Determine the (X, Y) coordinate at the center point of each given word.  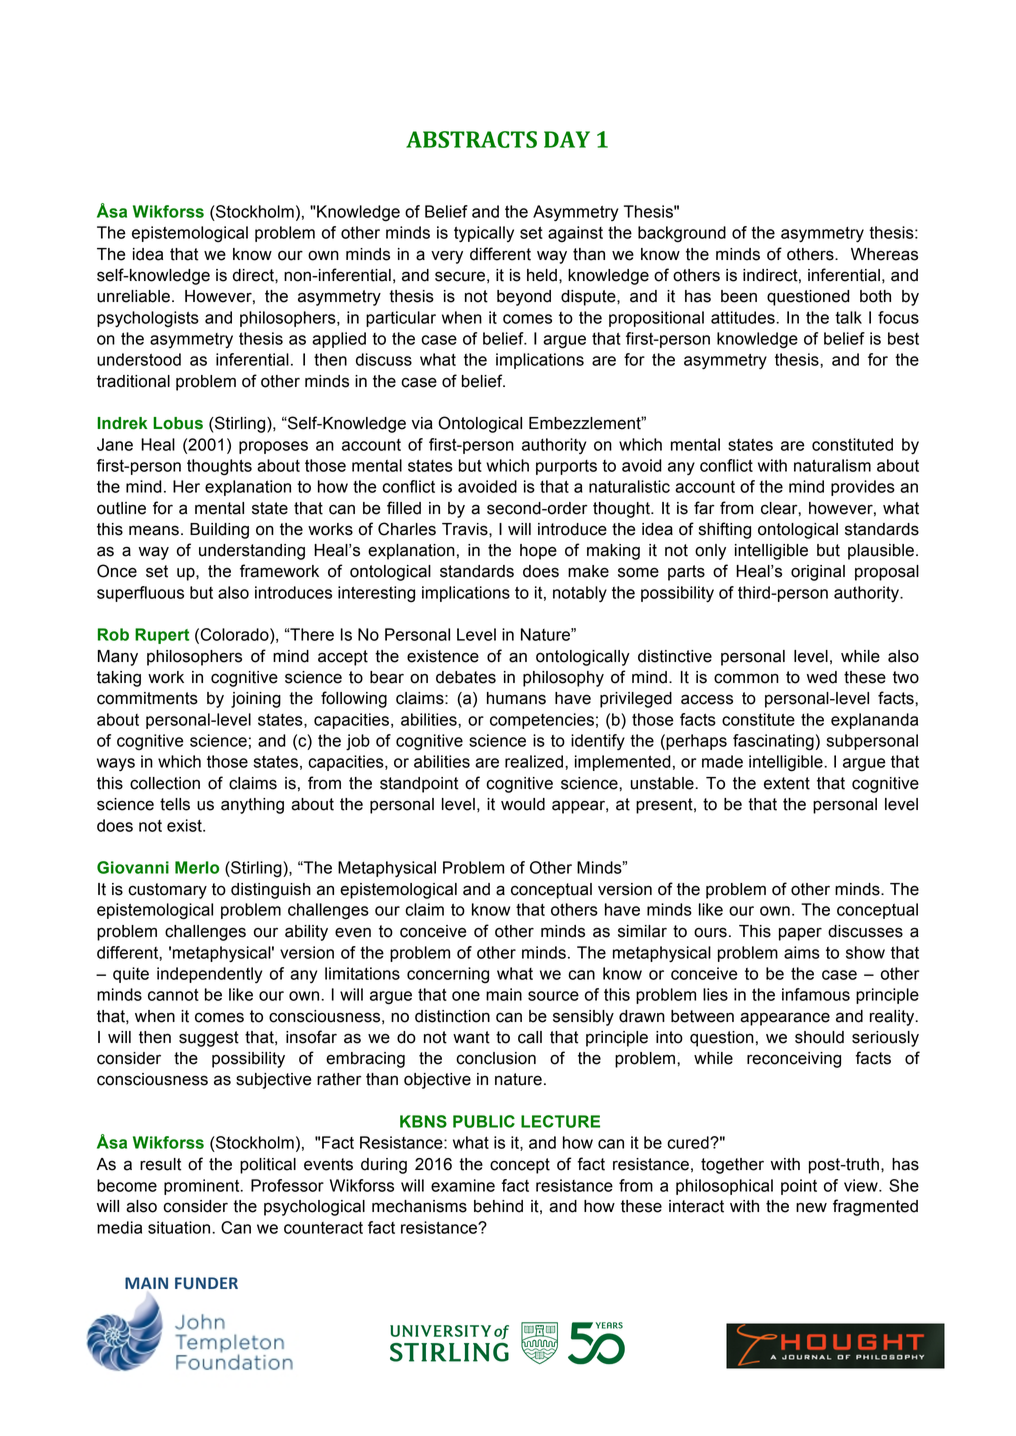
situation (180, 1227)
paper (800, 934)
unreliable (133, 296)
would (523, 804)
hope (538, 552)
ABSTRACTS (471, 139)
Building (219, 531)
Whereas (884, 254)
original (818, 573)
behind (498, 1206)
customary (167, 891)
